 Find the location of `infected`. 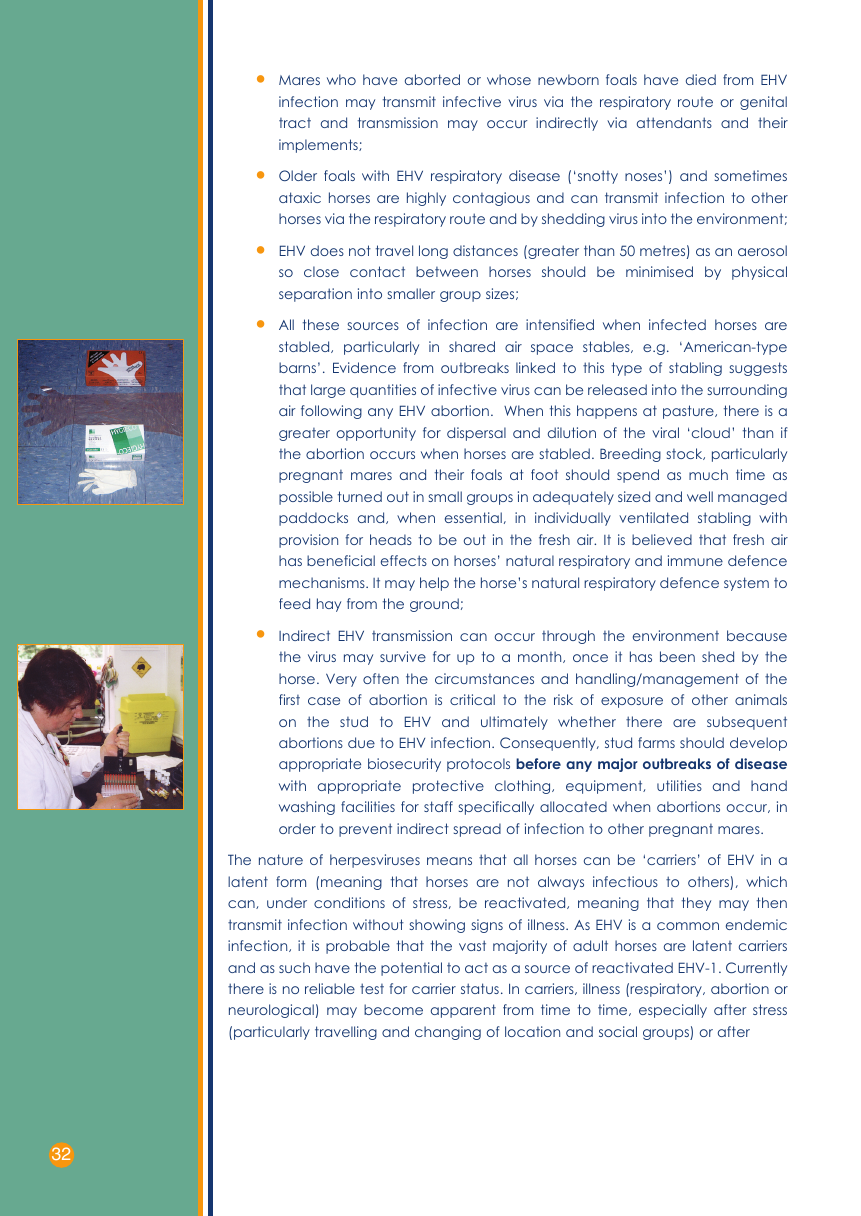

infected is located at coordinates (677, 324).
